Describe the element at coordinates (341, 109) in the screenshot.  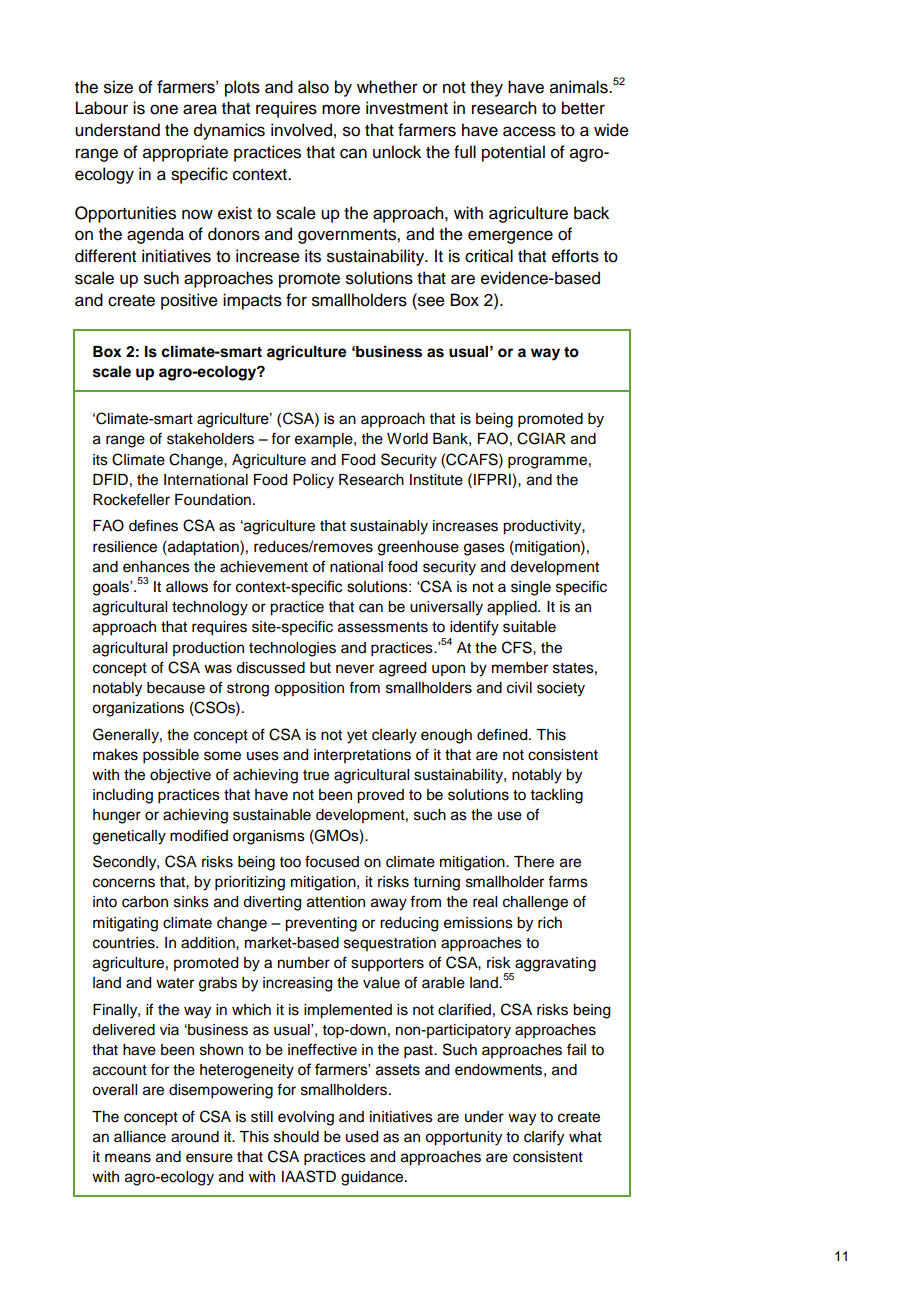
I see `more` at that location.
